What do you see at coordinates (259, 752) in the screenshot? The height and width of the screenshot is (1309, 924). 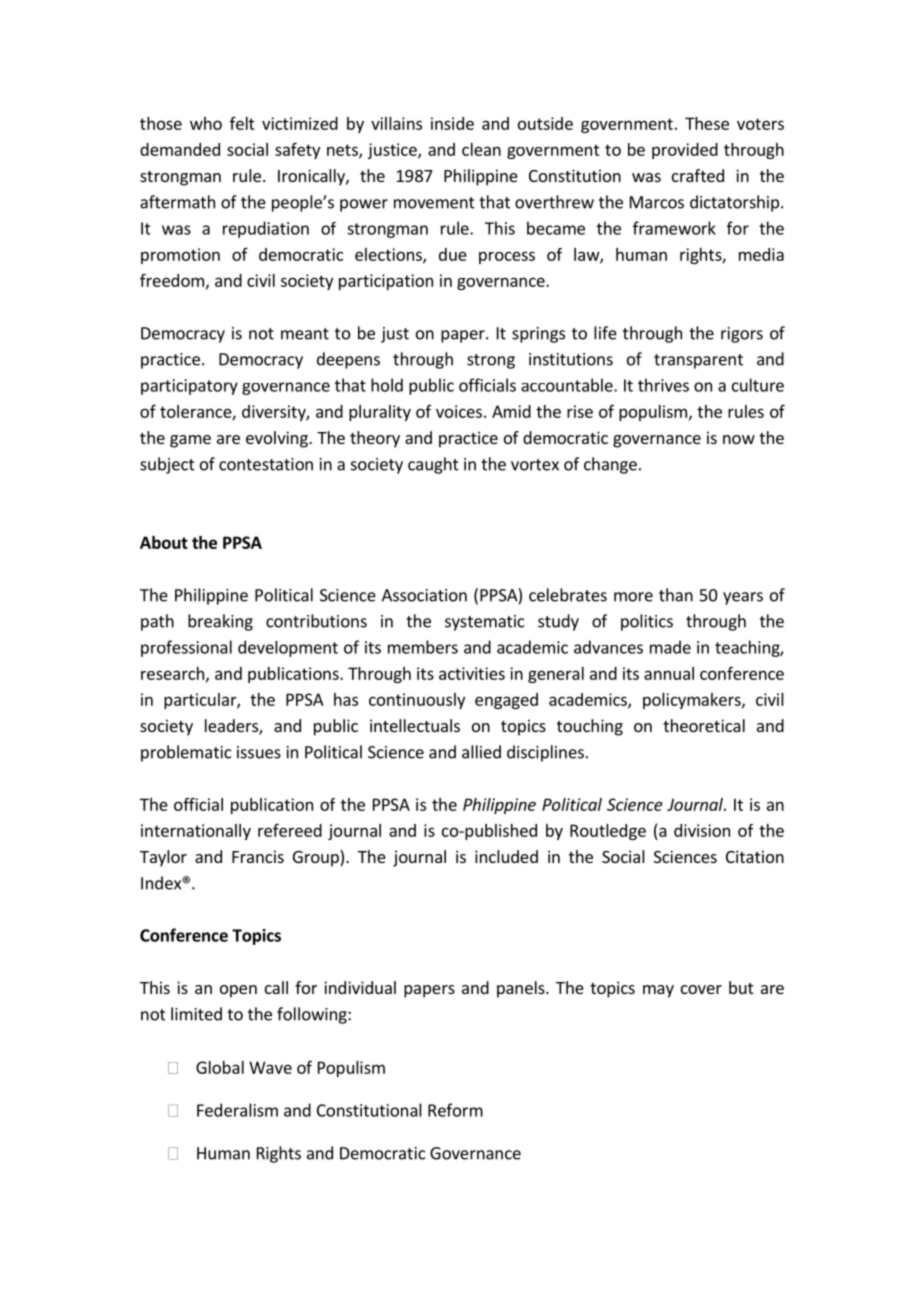 I see `issues` at bounding box center [259, 752].
